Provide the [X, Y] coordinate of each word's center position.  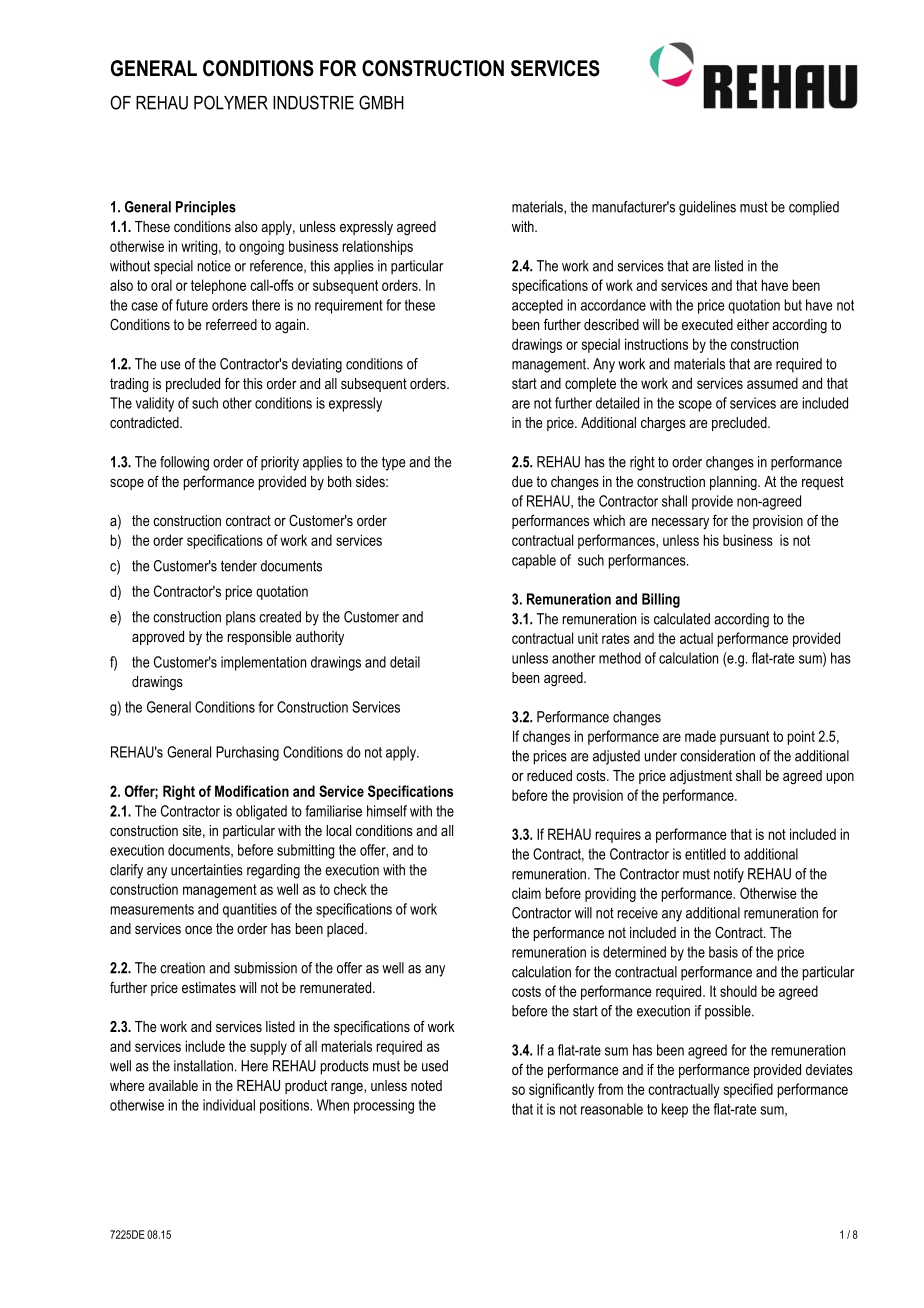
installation [203, 1066]
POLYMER [231, 102]
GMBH [381, 102]
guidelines [707, 208]
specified [748, 1090]
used [435, 1066]
